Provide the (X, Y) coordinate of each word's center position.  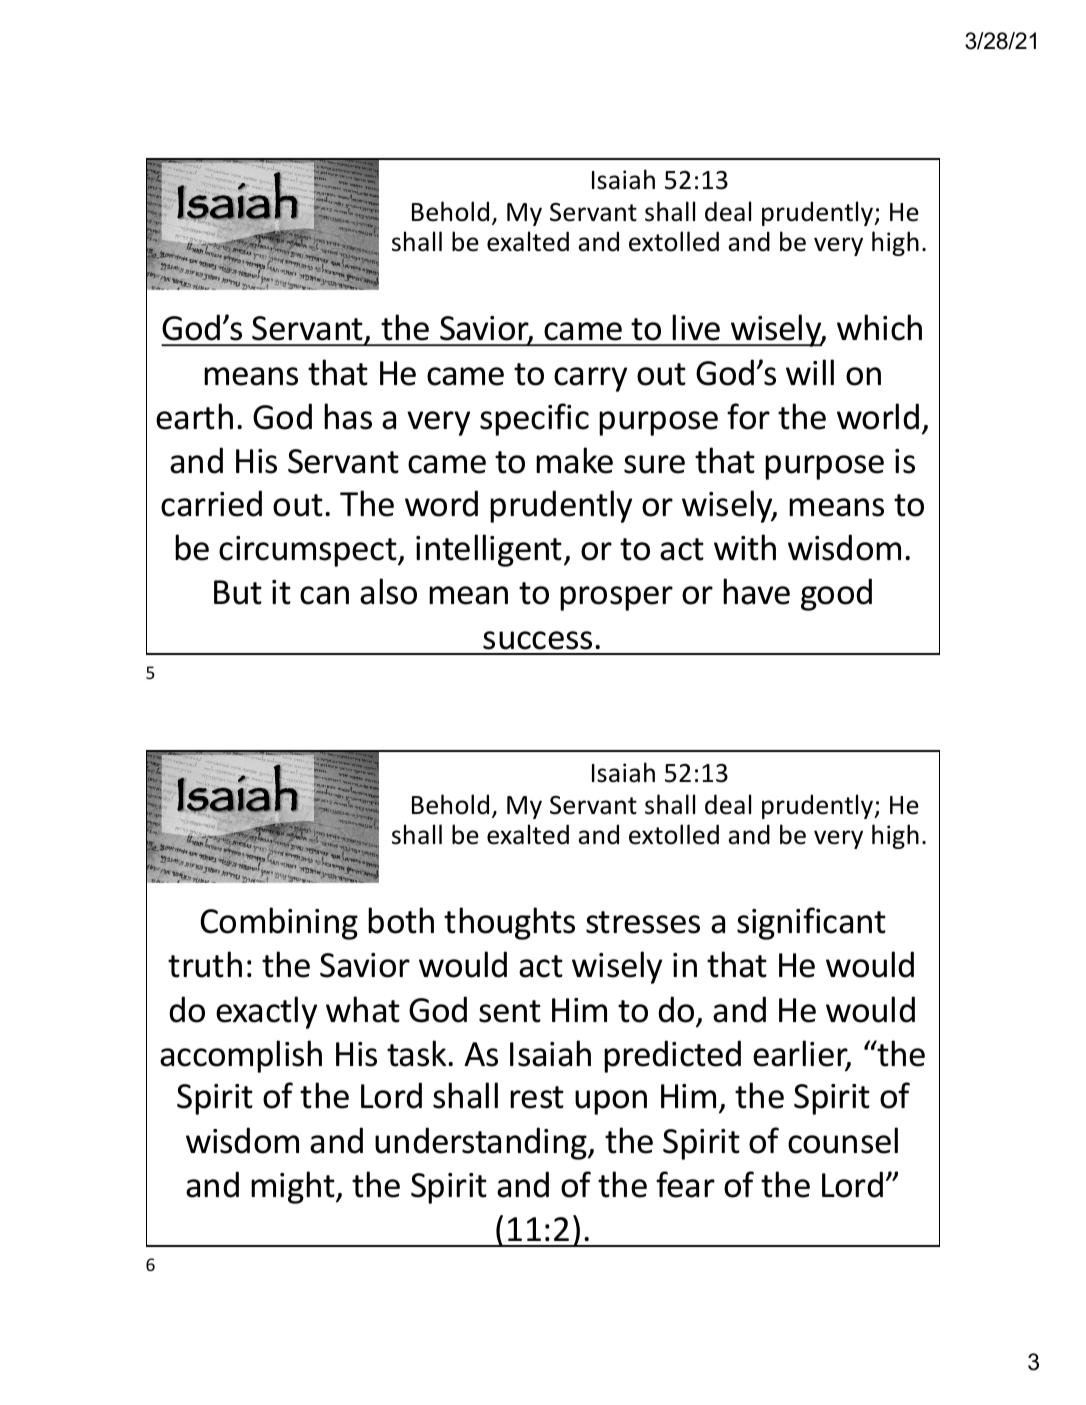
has (348, 416)
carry (590, 379)
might (294, 1187)
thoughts (509, 923)
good (836, 594)
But (238, 592)
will (810, 372)
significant (811, 923)
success (537, 640)
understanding (482, 1143)
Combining (279, 923)
